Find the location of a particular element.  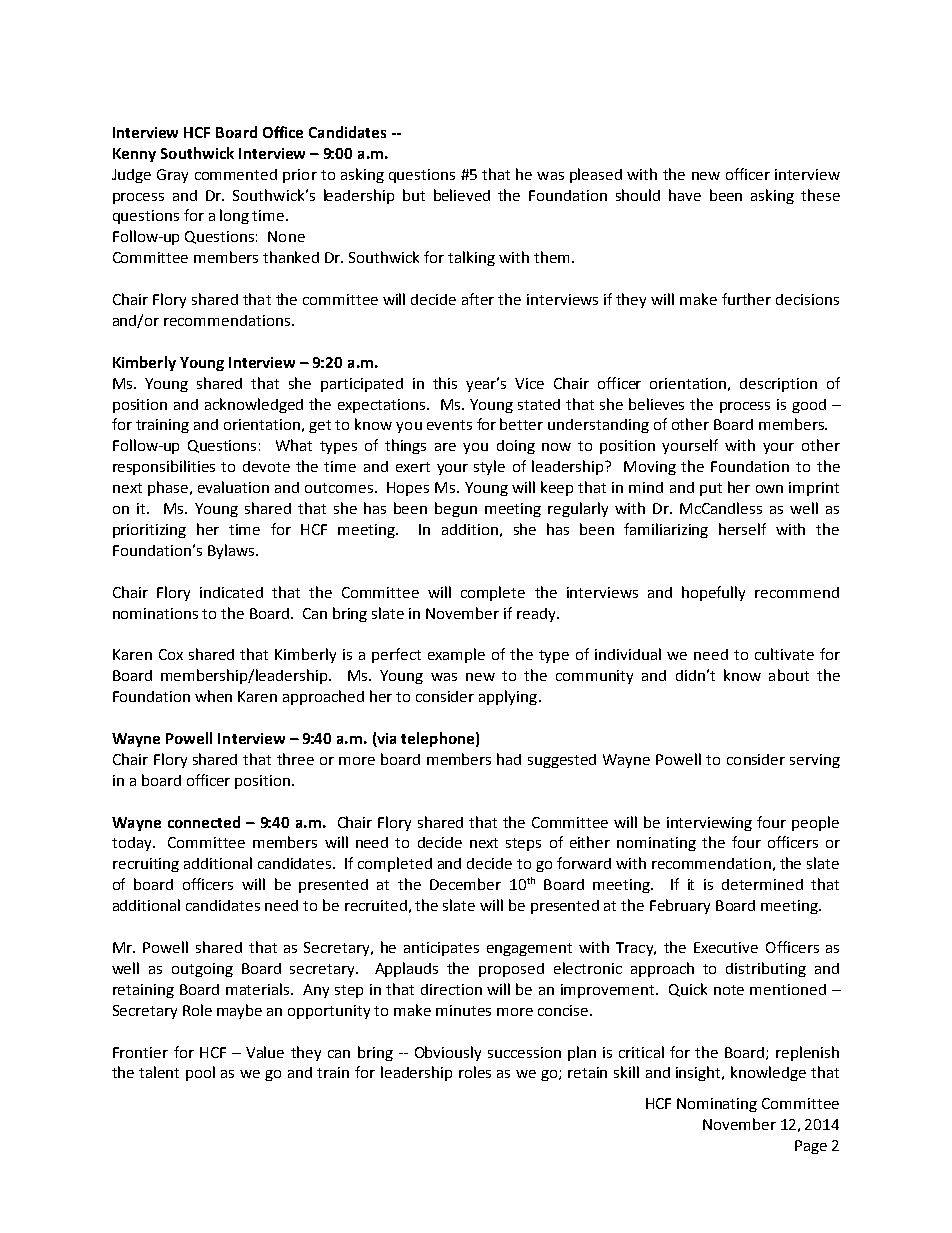

believed is located at coordinates (462, 195).
